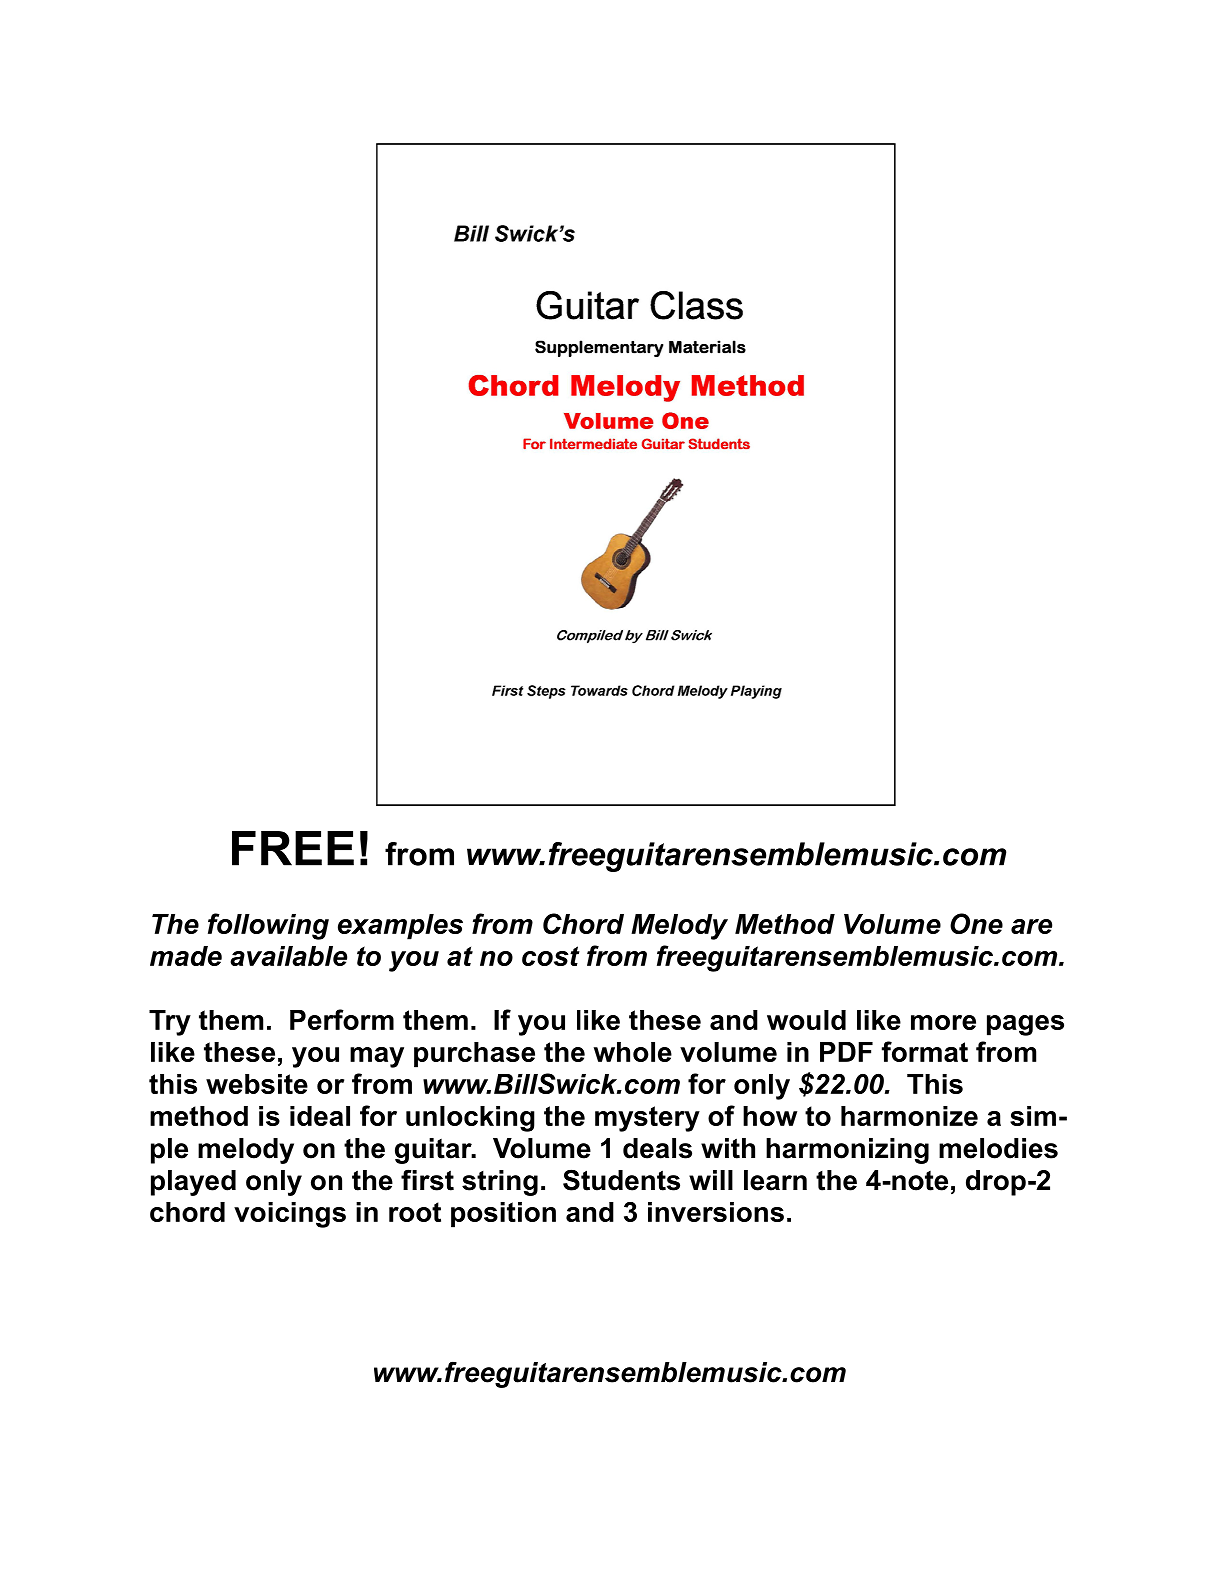  I want to click on following, so click(268, 926).
